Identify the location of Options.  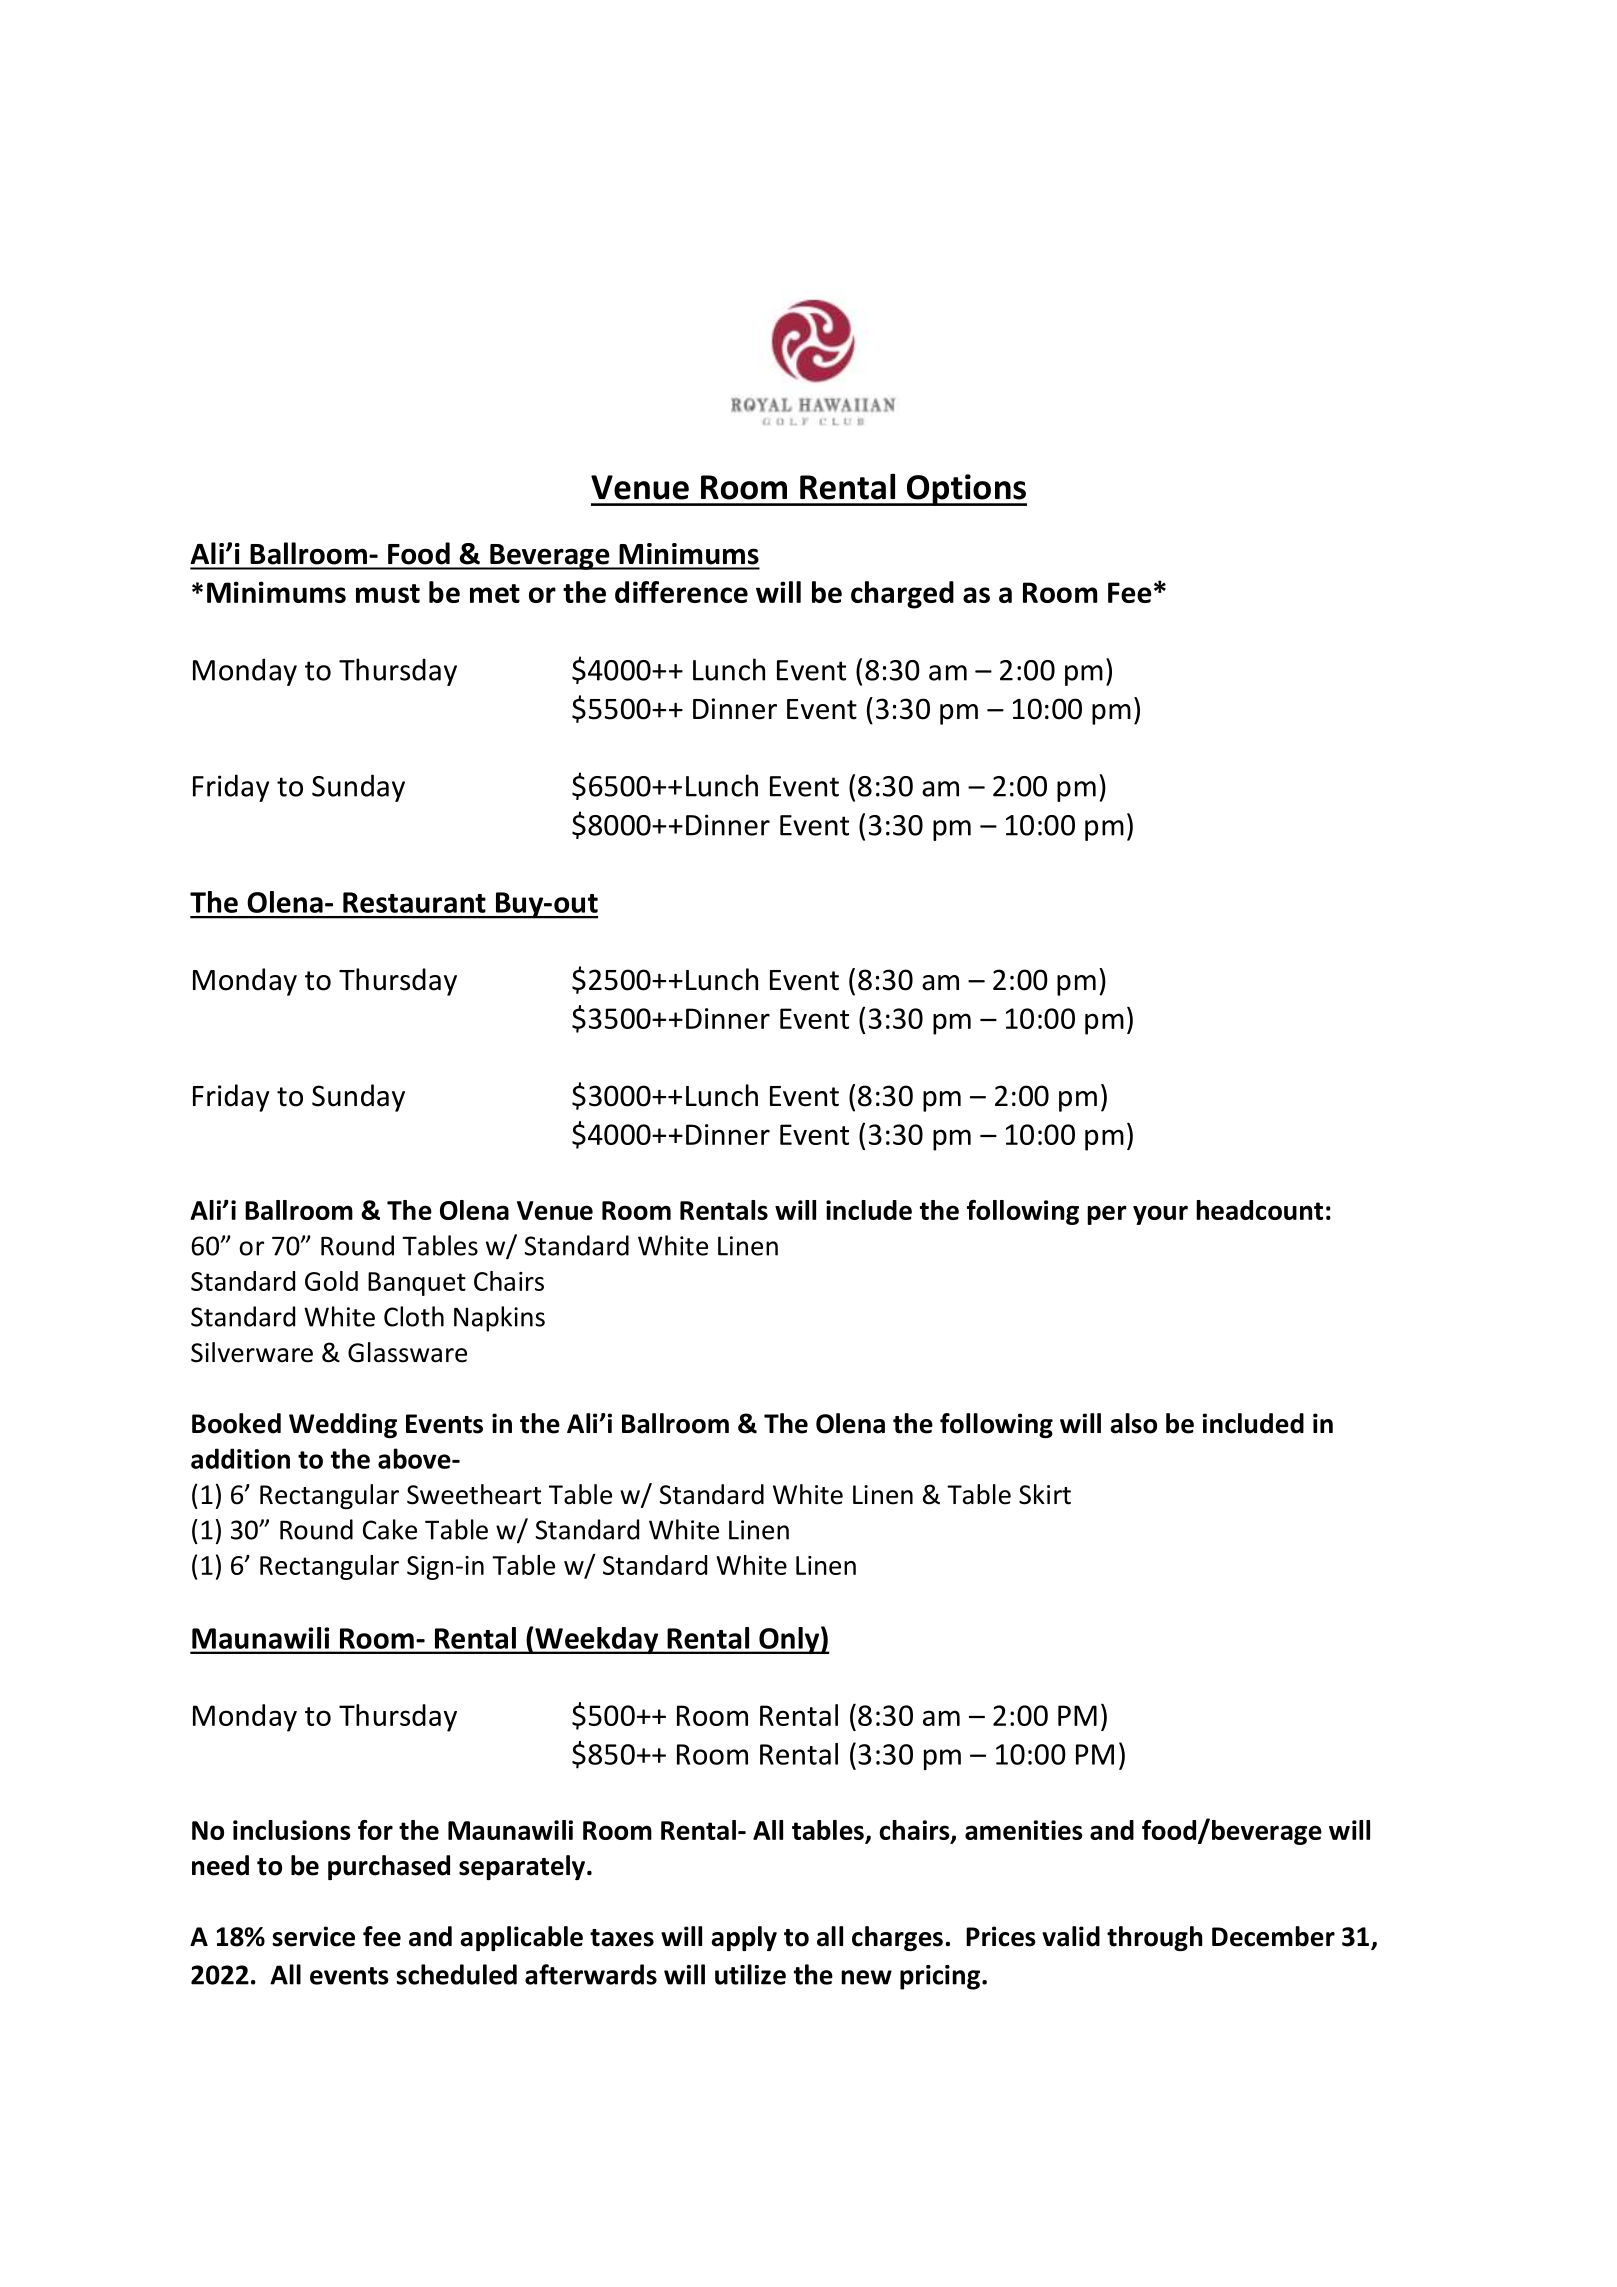
(965, 490).
